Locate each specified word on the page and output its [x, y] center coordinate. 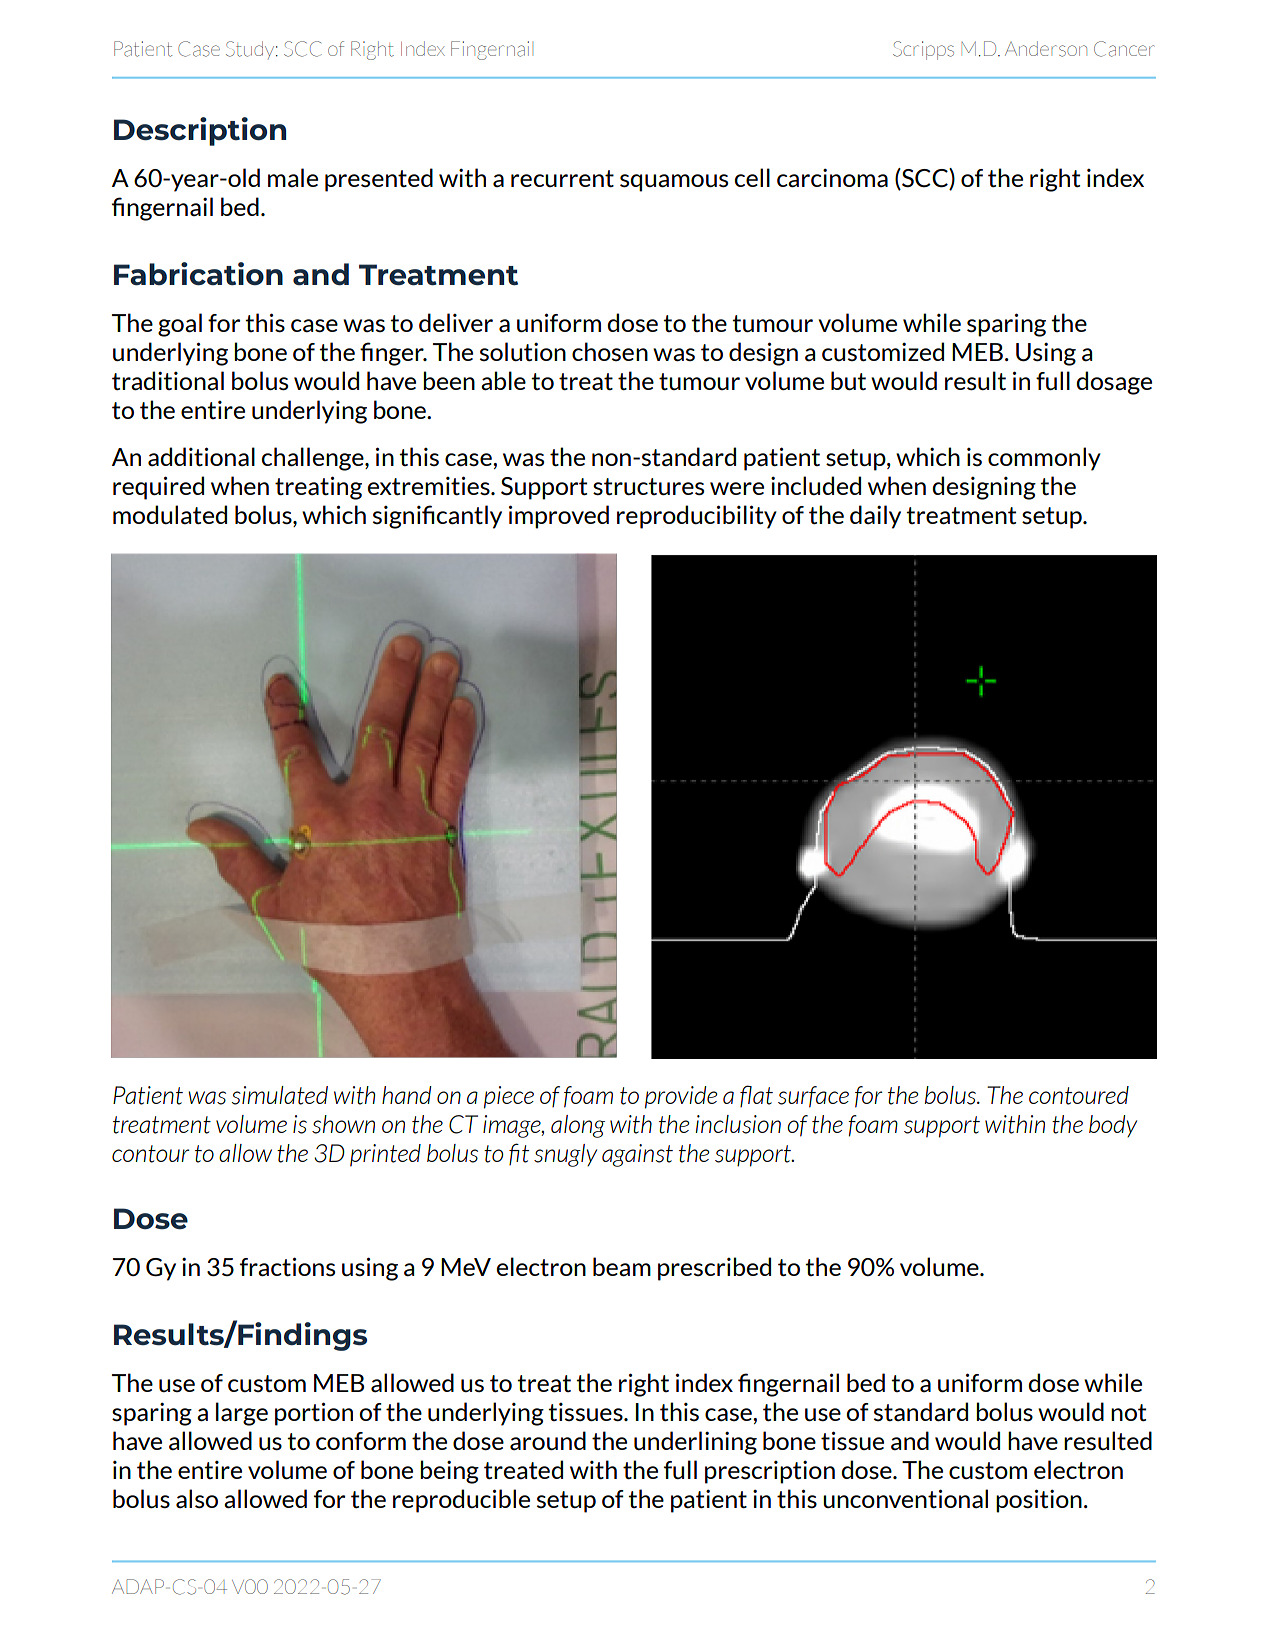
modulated [170, 515]
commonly [1044, 459]
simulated [280, 1095]
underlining [695, 1443]
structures [648, 486]
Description [200, 131]
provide [681, 1097]
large [242, 1414]
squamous [674, 183]
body [1113, 1126]
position [1039, 1501]
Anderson [1046, 49]
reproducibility [697, 517]
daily [875, 517]
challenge [314, 459]
